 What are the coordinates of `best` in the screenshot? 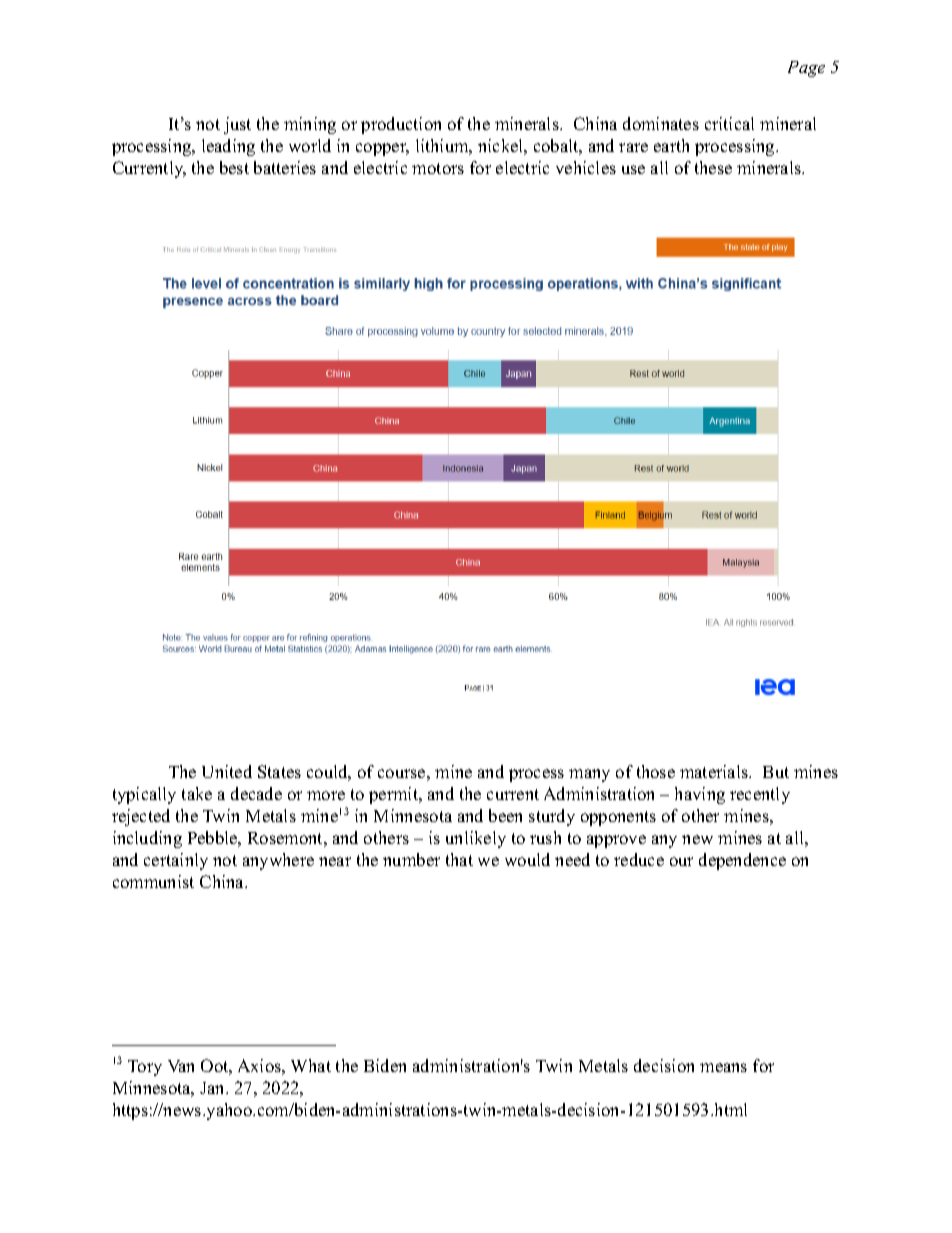 It's located at (234, 167).
